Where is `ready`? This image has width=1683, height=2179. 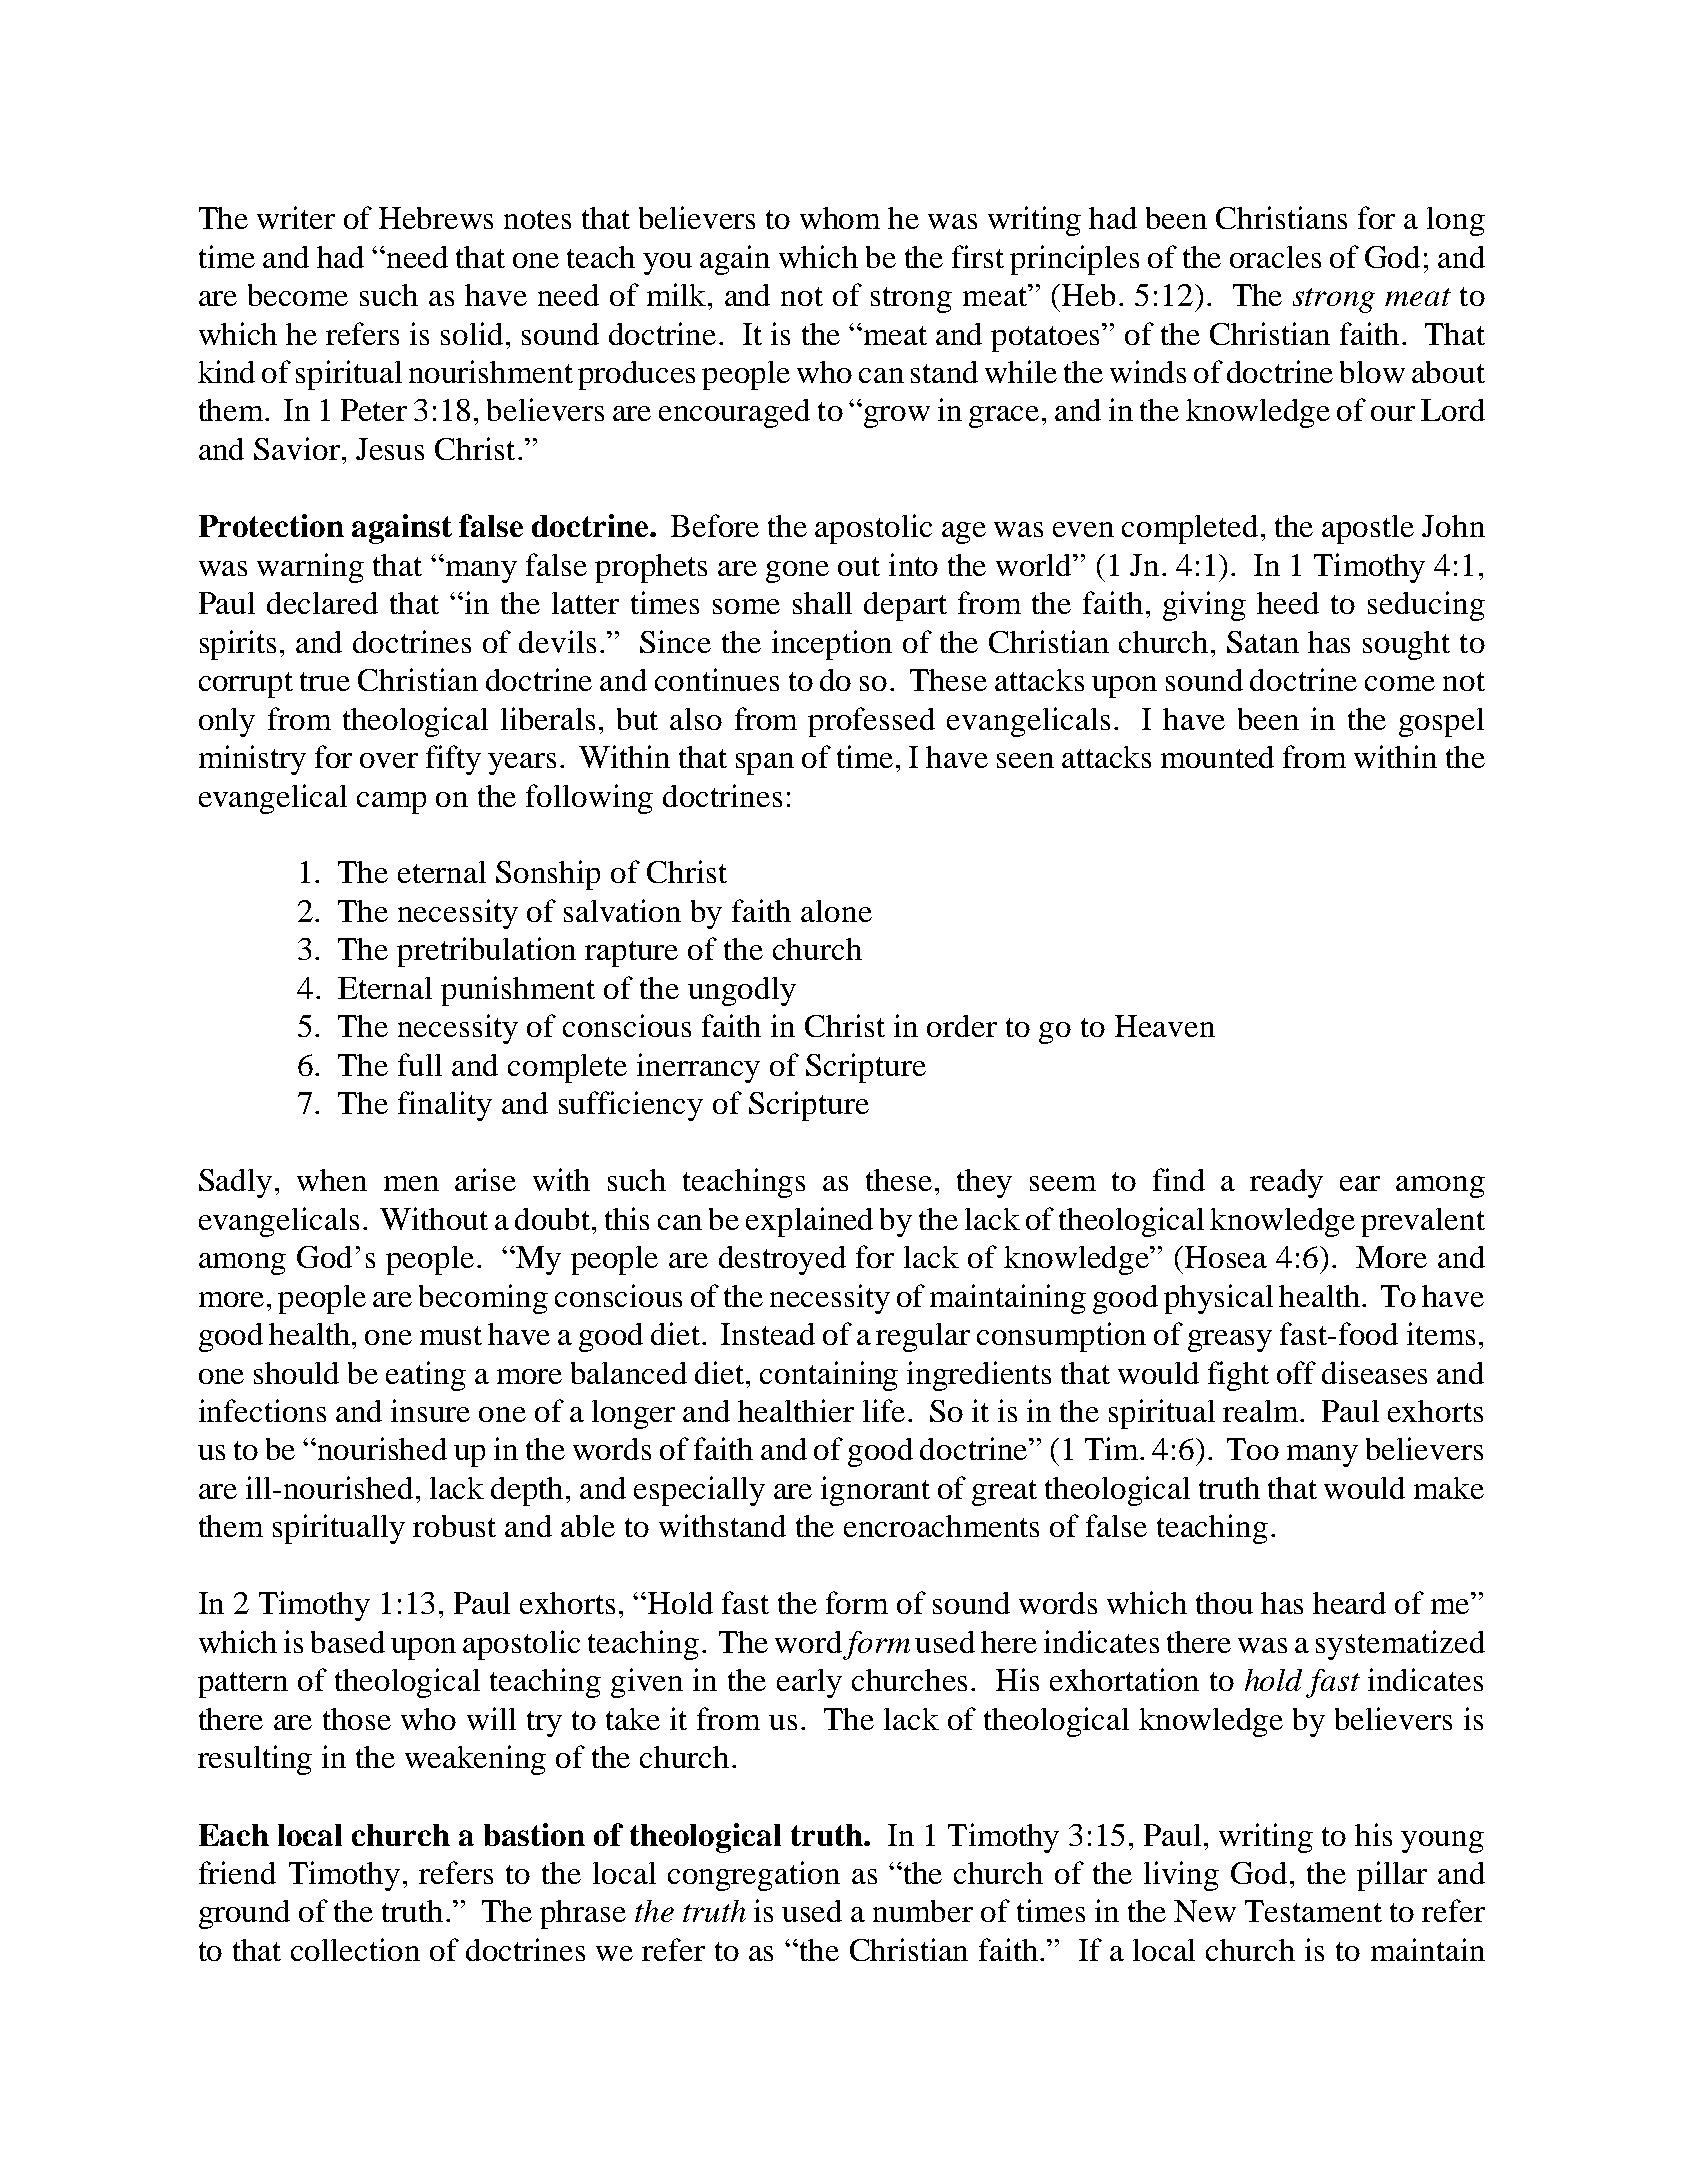
ready is located at coordinates (1286, 1183).
